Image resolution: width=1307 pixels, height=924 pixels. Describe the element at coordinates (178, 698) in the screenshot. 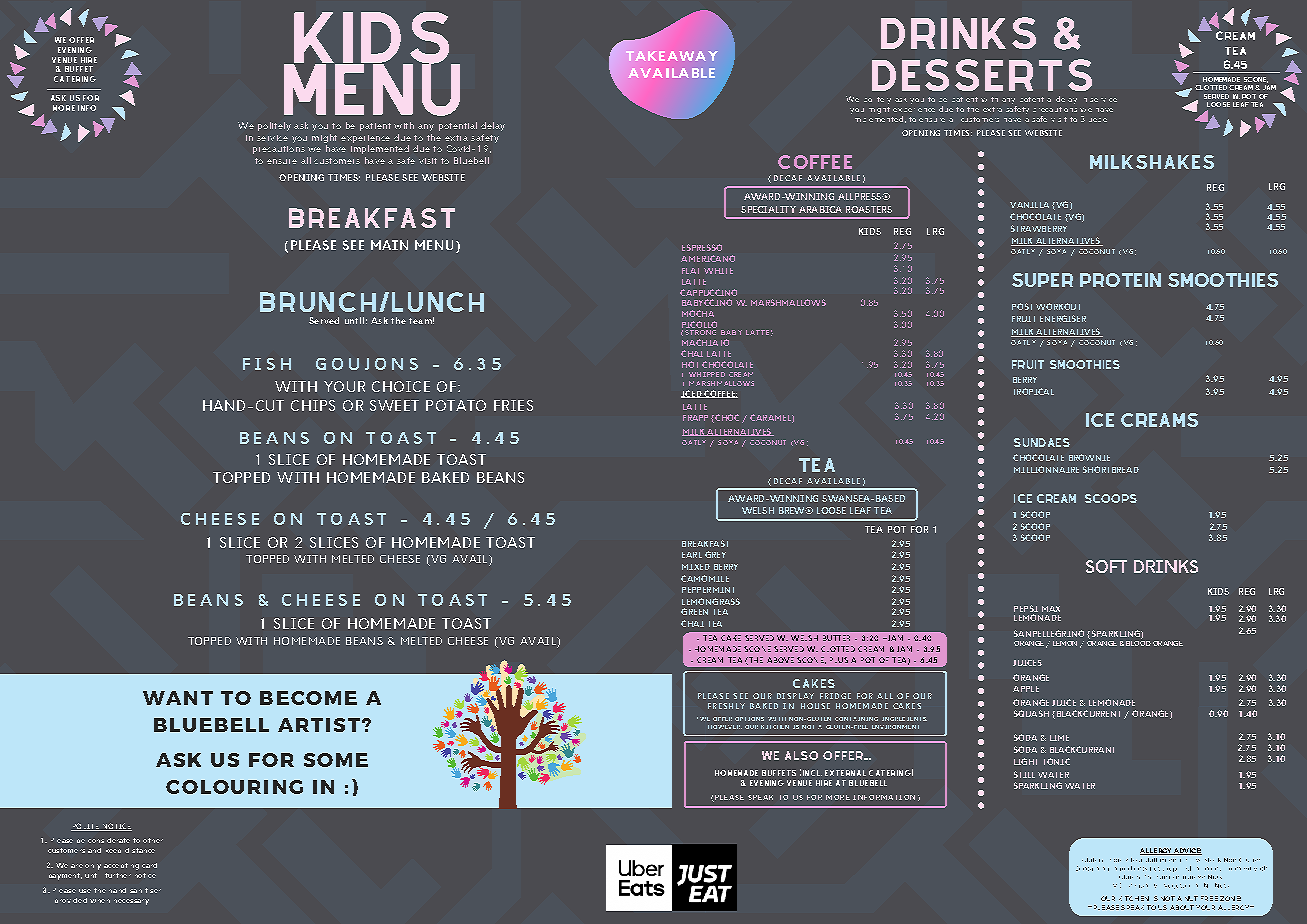

I see `WANT` at that location.
